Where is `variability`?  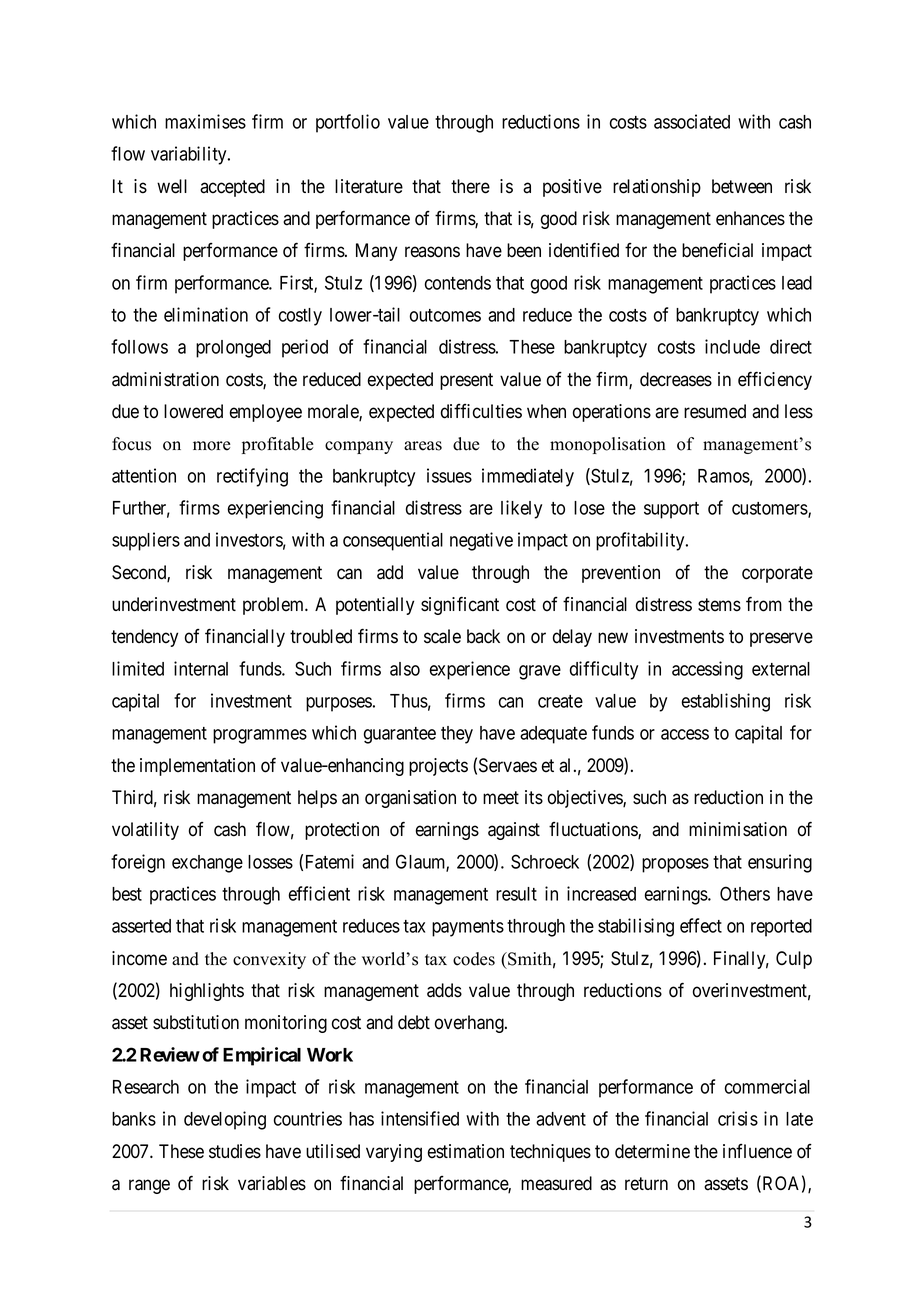 variability is located at coordinates (190, 155).
